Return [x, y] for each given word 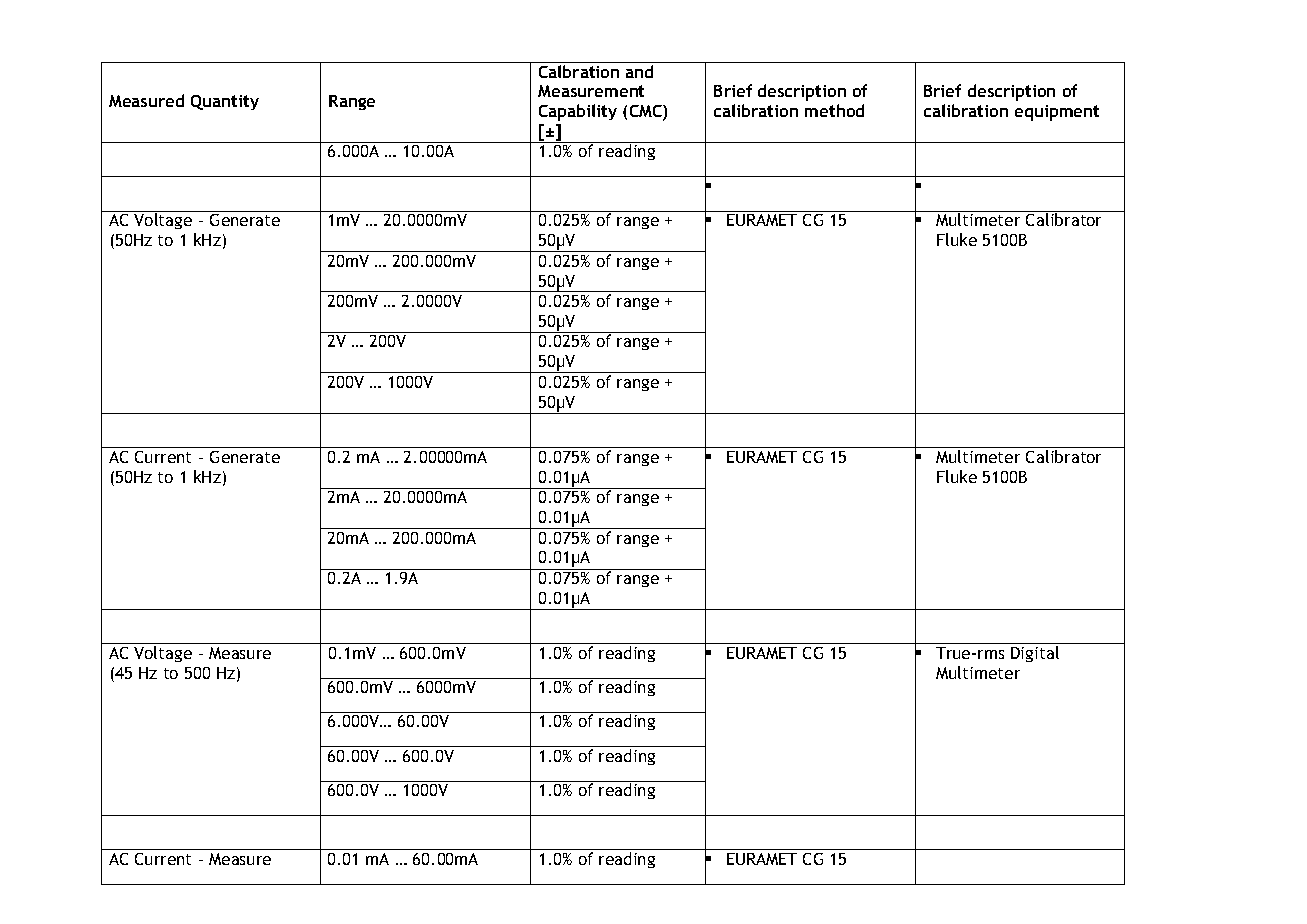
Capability [578, 112]
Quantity [225, 102]
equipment [1057, 113]
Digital [1035, 654]
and [639, 71]
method [834, 110]
